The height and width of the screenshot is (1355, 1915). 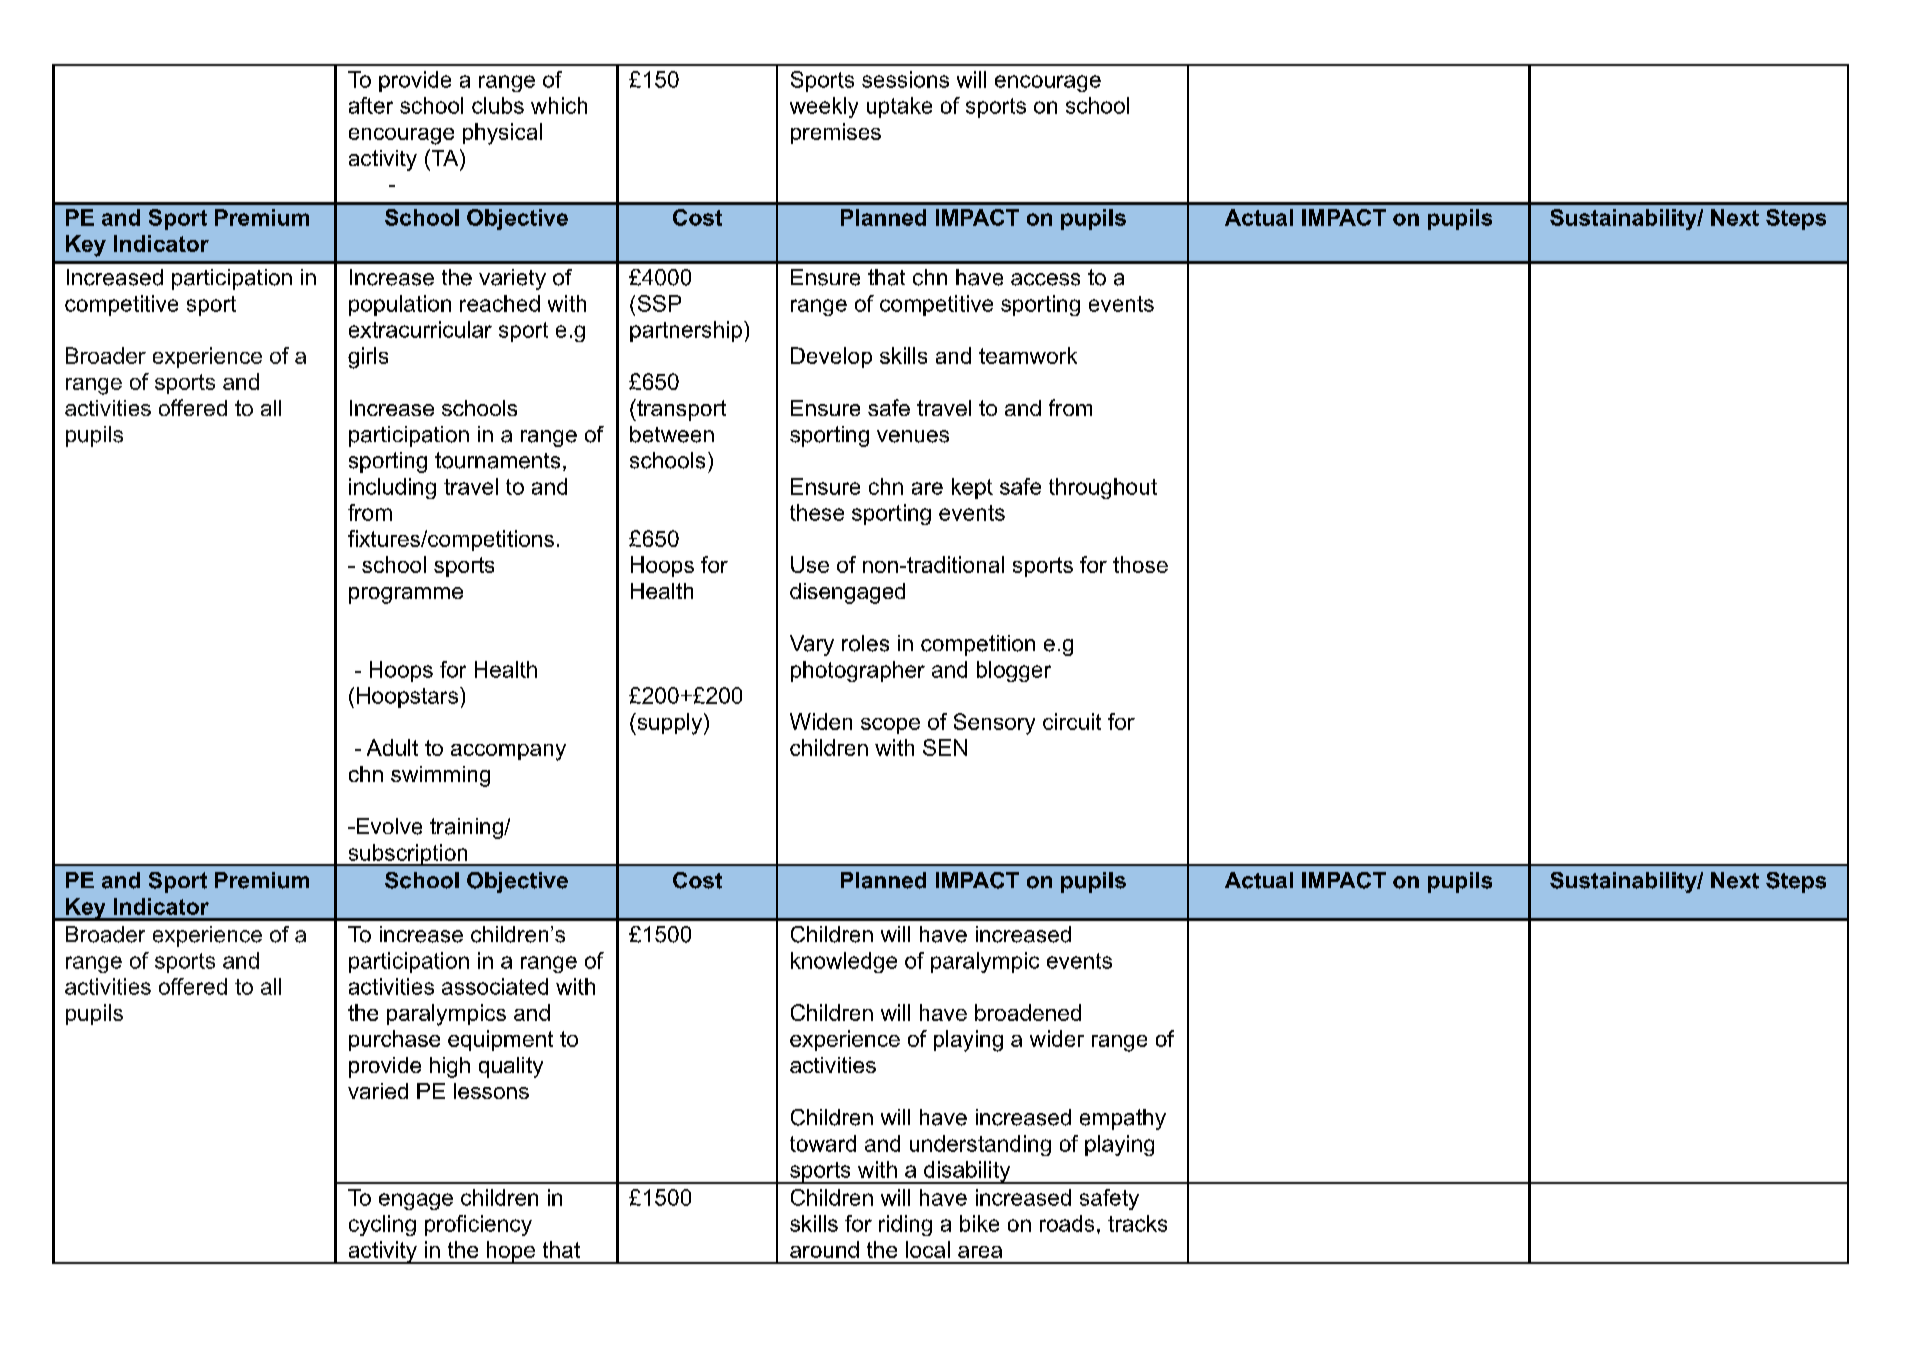 I want to click on circuit, so click(x=1072, y=721).
